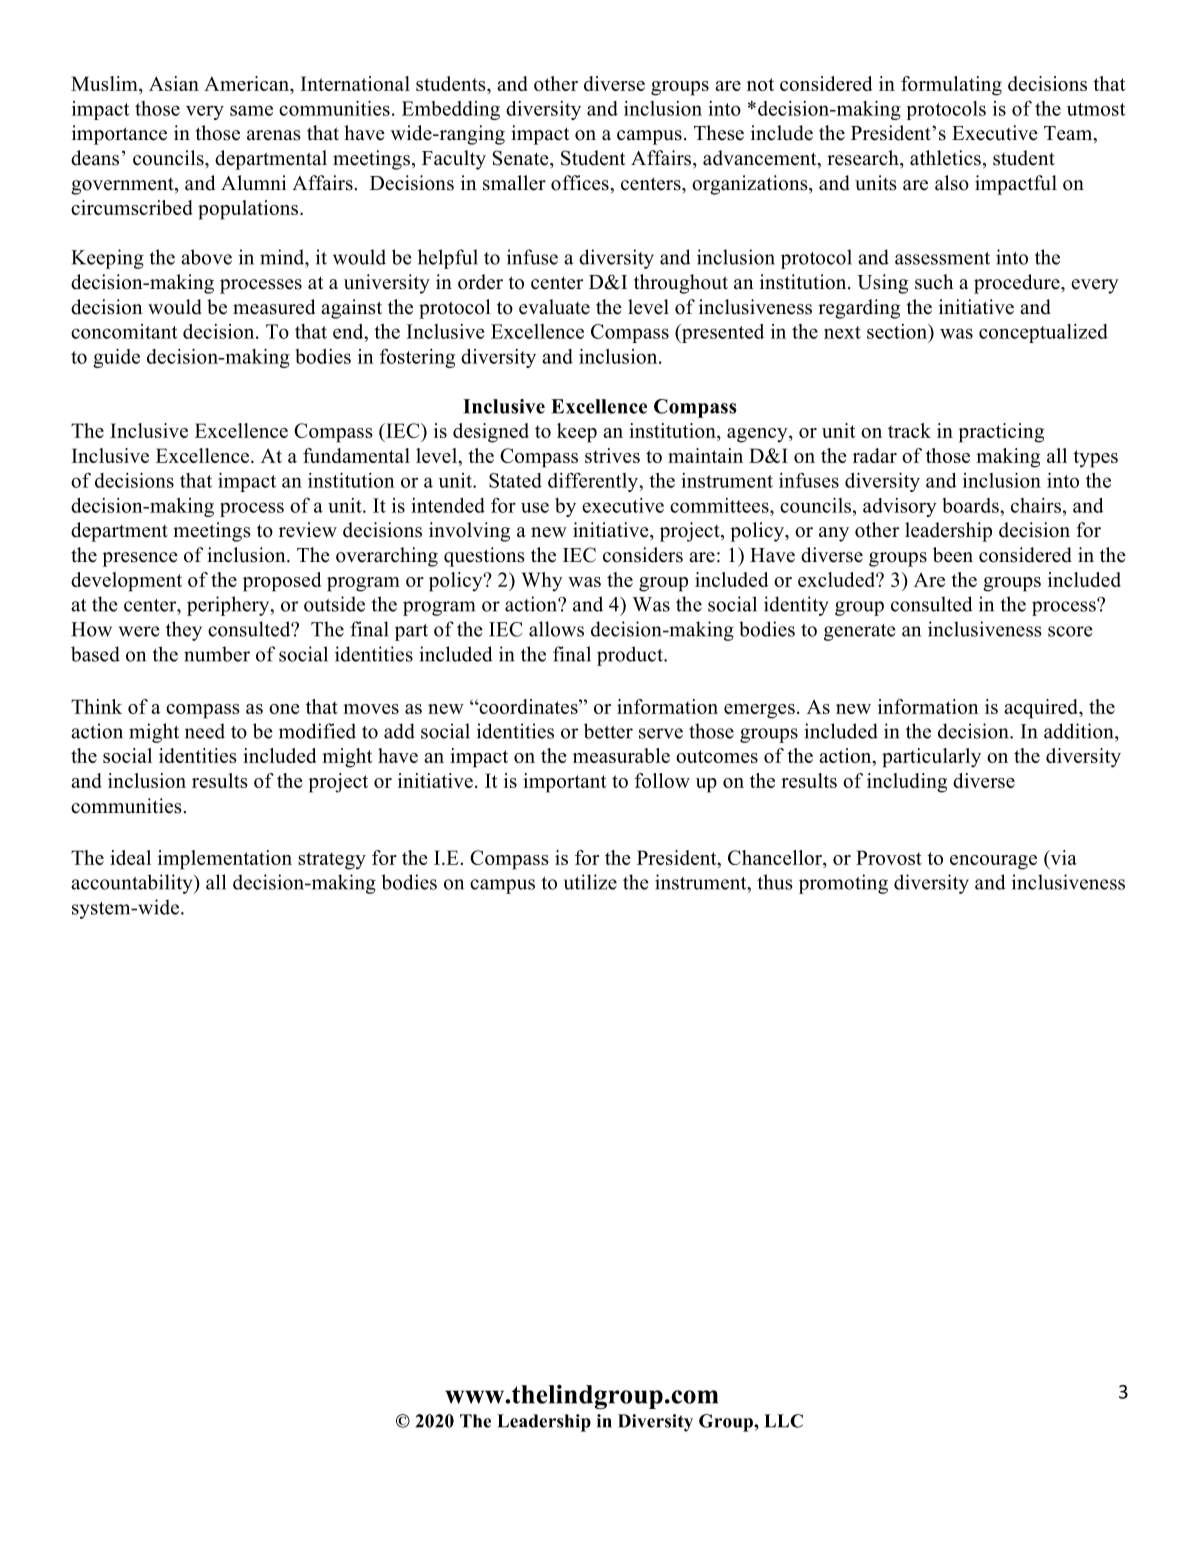 Image resolution: width=1199 pixels, height=1552 pixels. What do you see at coordinates (251, 110) in the screenshot?
I see `same` at bounding box center [251, 110].
